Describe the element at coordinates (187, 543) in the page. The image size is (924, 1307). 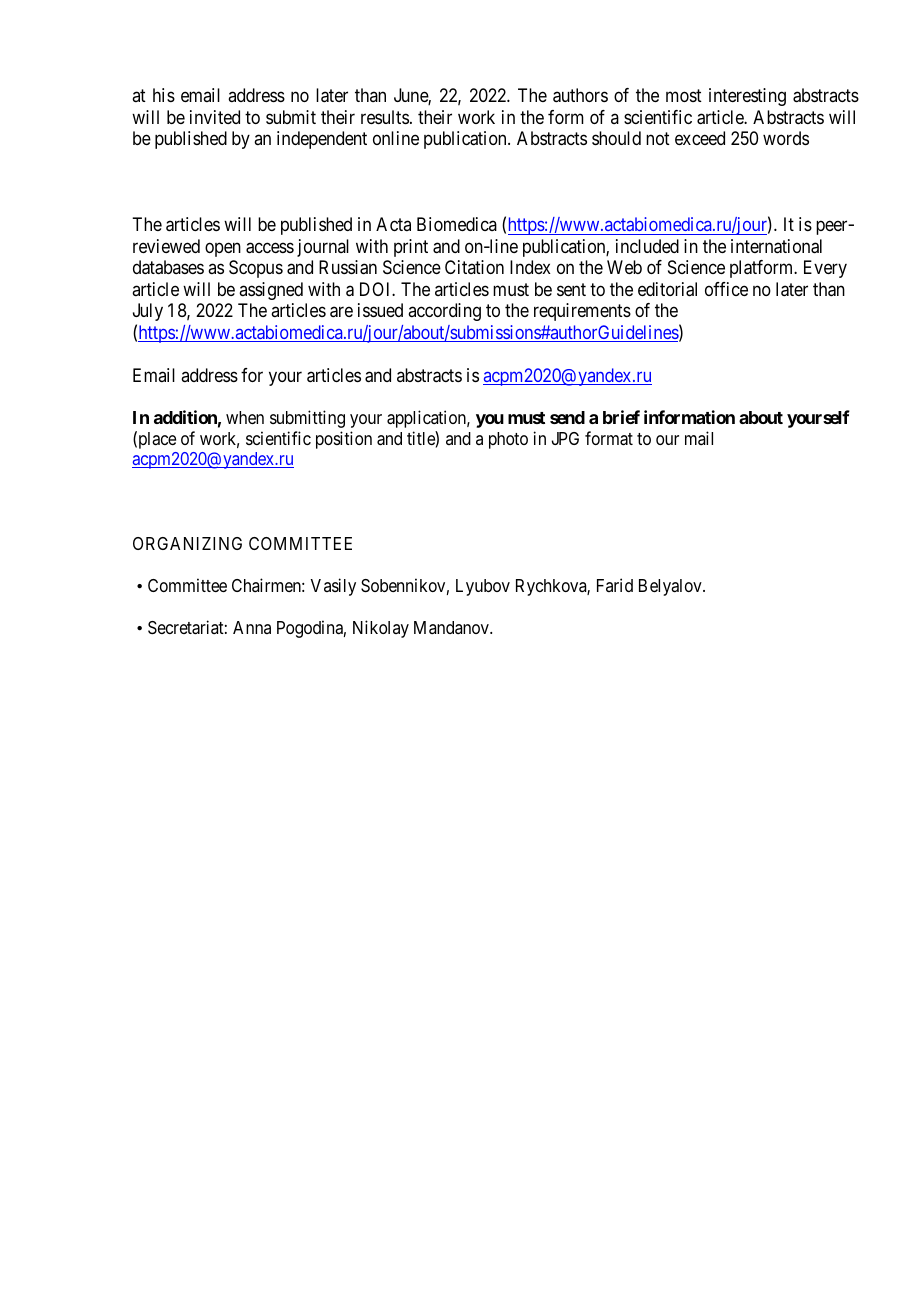
I see `ORGANIZING` at that location.
